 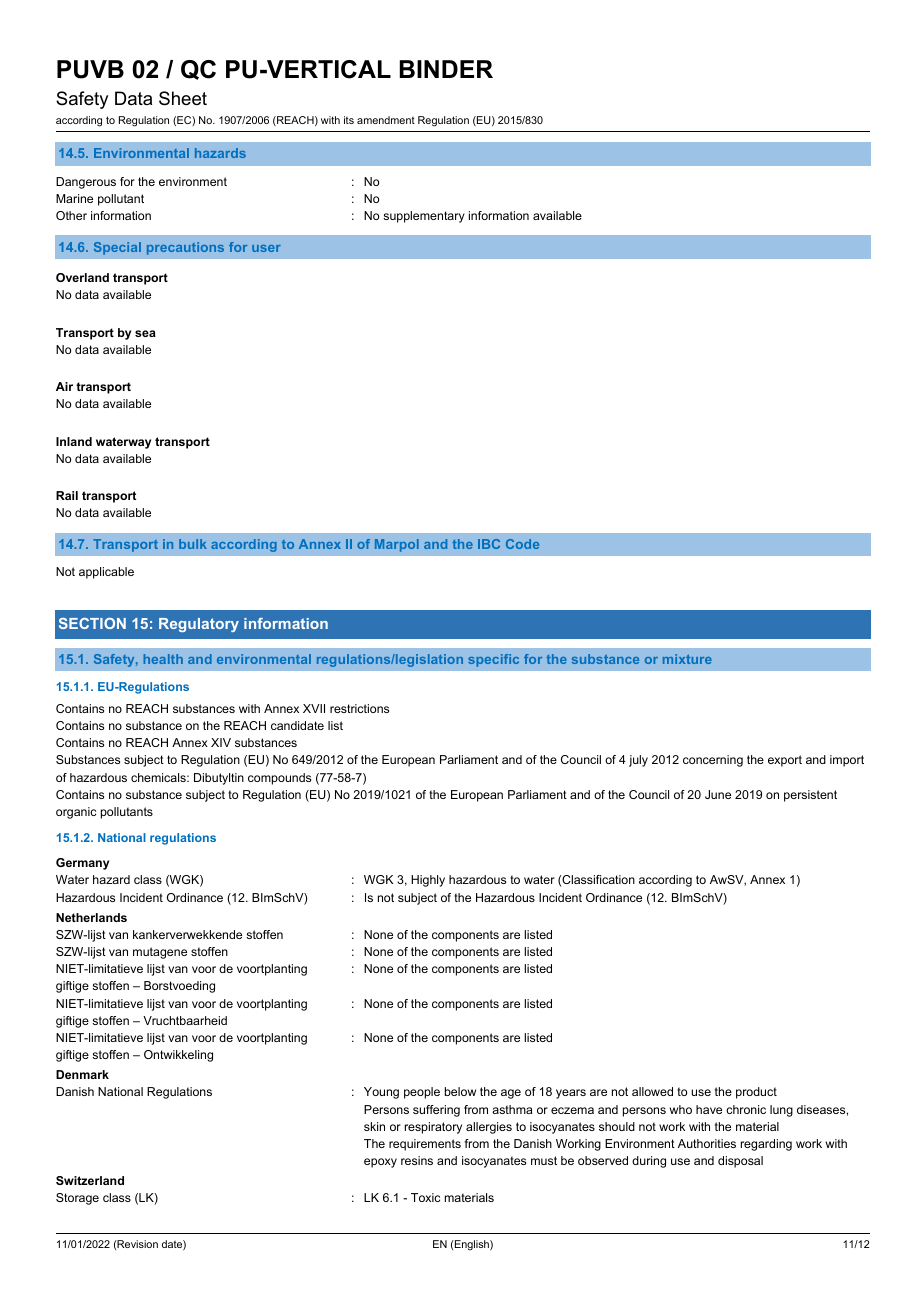 What do you see at coordinates (428, 881) in the screenshot?
I see `Highly` at bounding box center [428, 881].
